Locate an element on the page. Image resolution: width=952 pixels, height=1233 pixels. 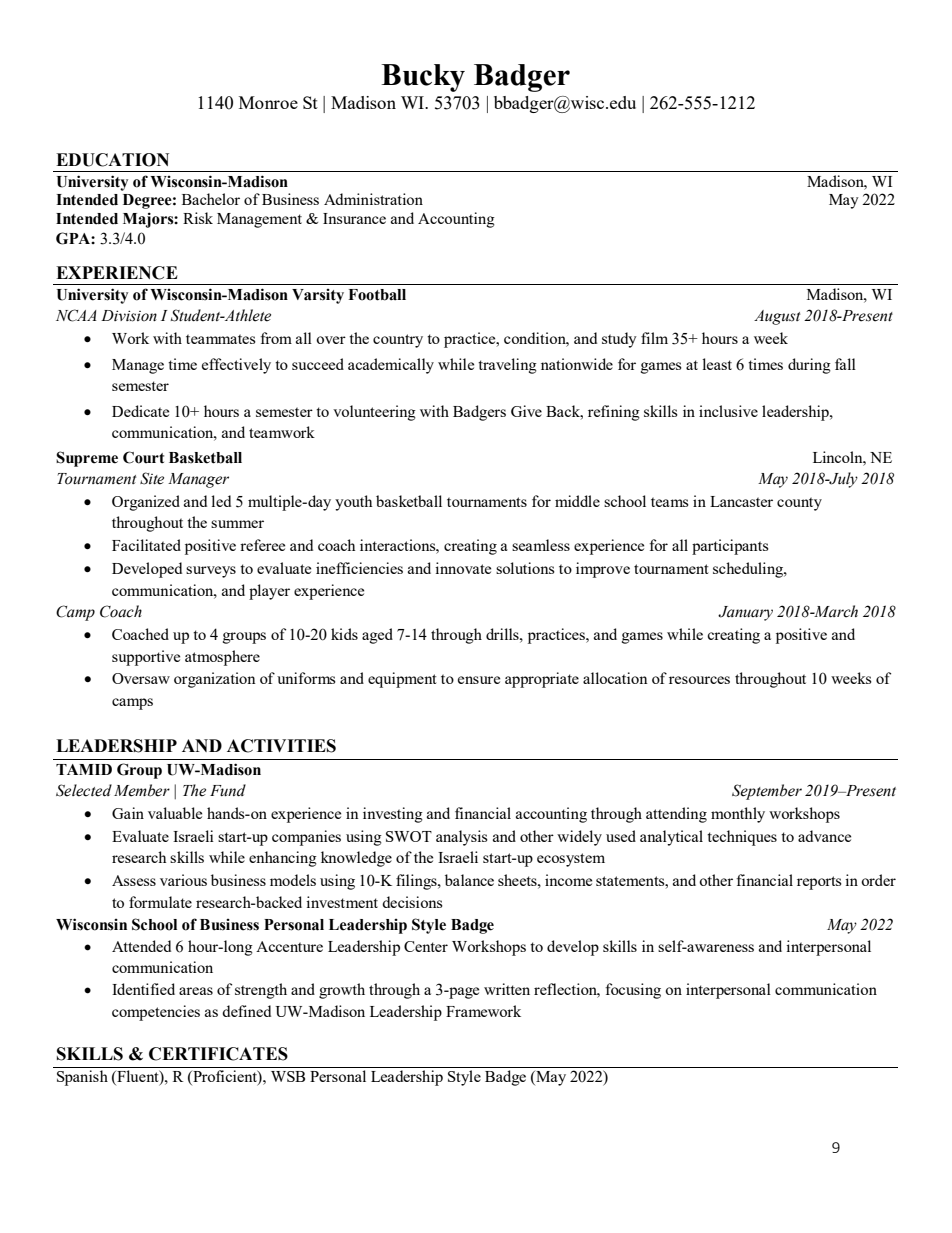
innovate is located at coordinates (463, 568).
